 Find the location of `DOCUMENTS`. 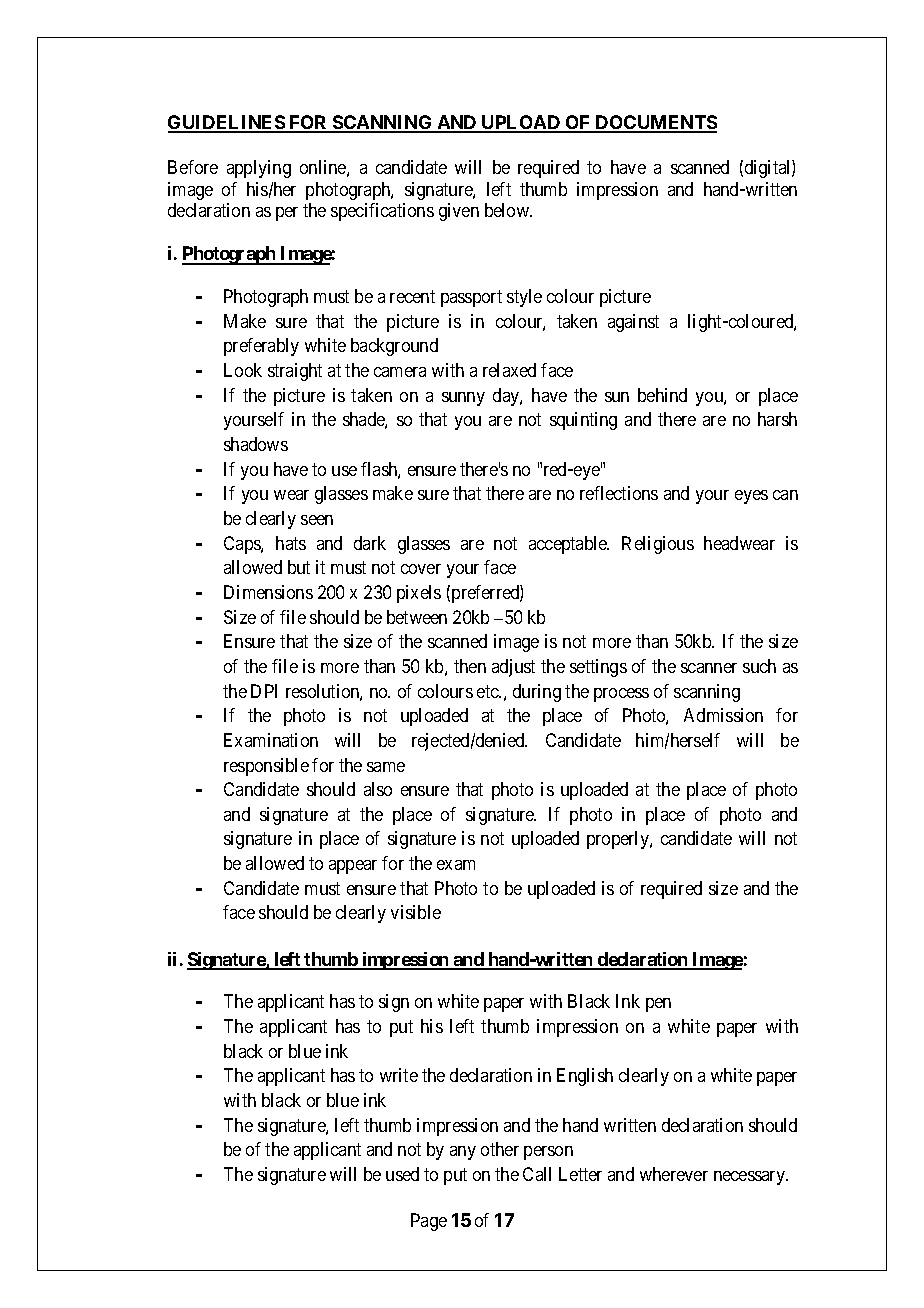

DOCUMENTS is located at coordinates (655, 123).
